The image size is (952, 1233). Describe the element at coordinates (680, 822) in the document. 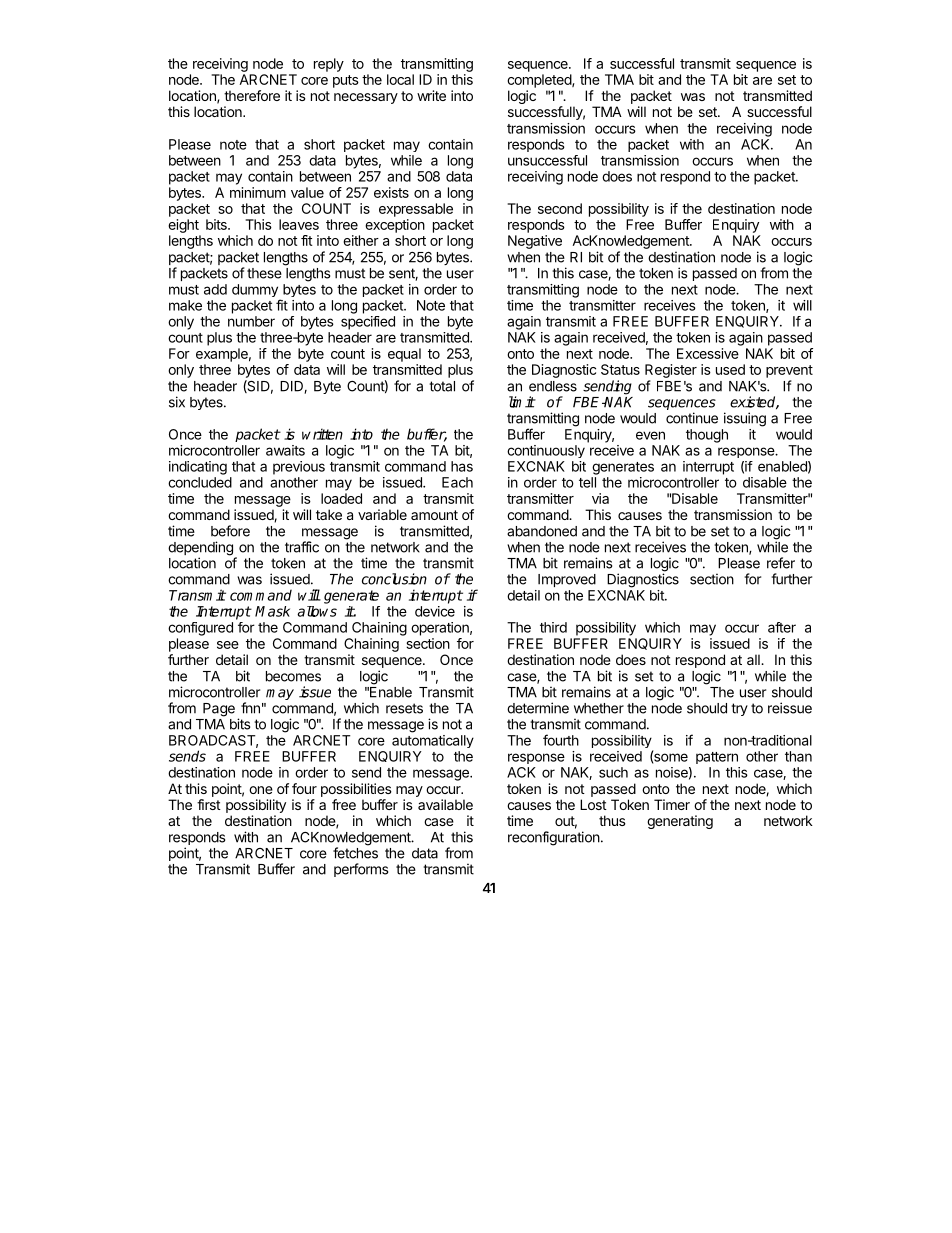

I see `generating` at that location.
